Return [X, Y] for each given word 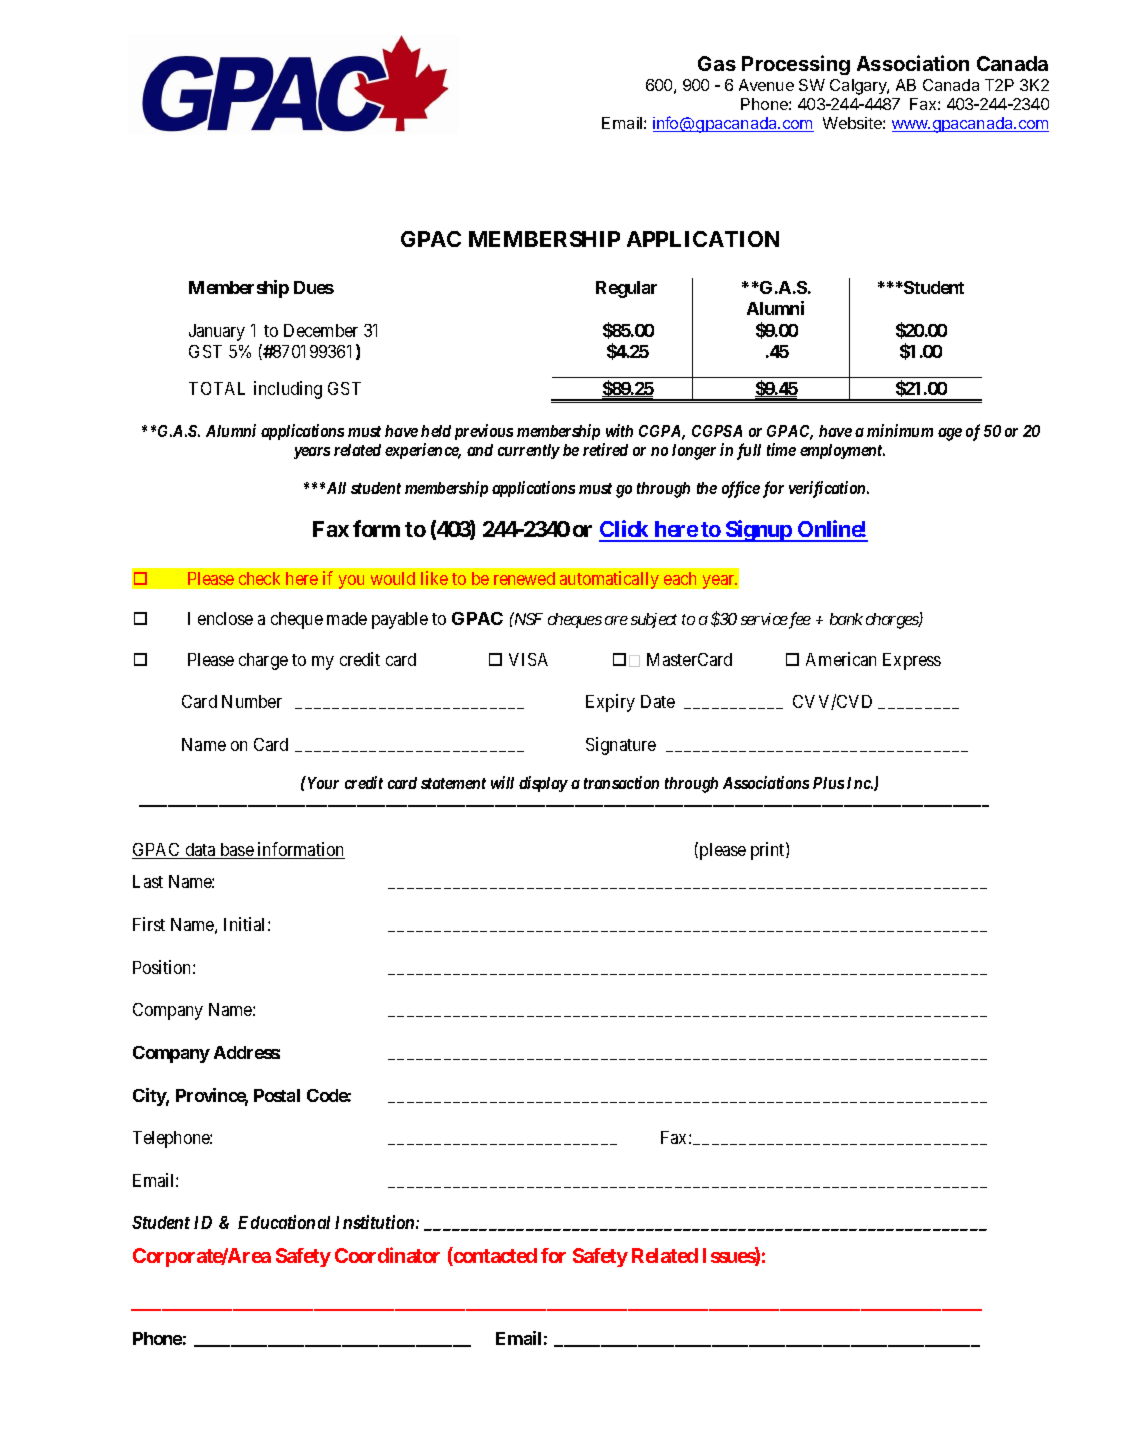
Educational [284, 1222]
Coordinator [387, 1255]
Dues [314, 287]
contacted [494, 1256]
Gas [717, 63]
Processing [796, 65]
